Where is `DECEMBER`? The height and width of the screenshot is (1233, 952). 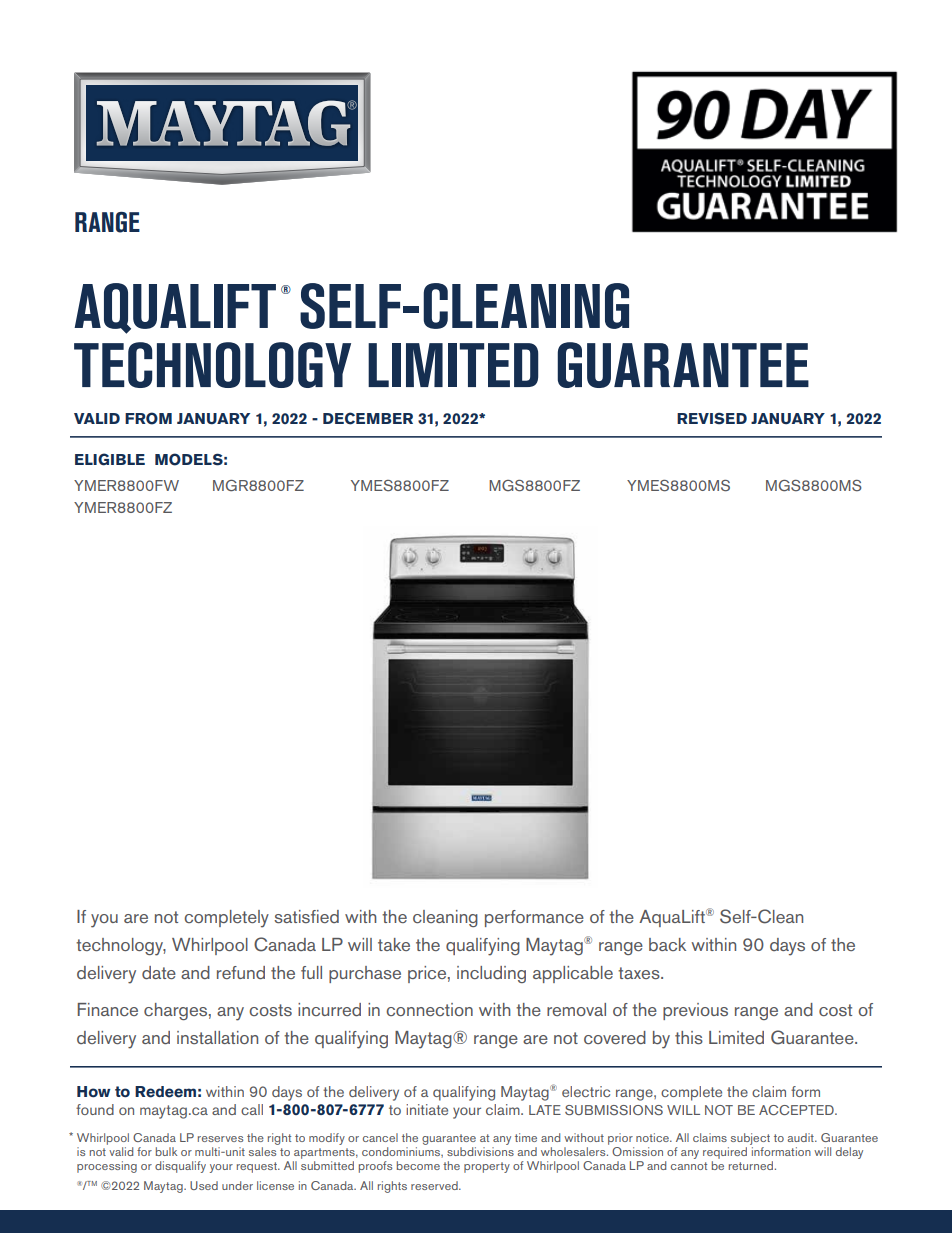 DECEMBER is located at coordinates (368, 418).
